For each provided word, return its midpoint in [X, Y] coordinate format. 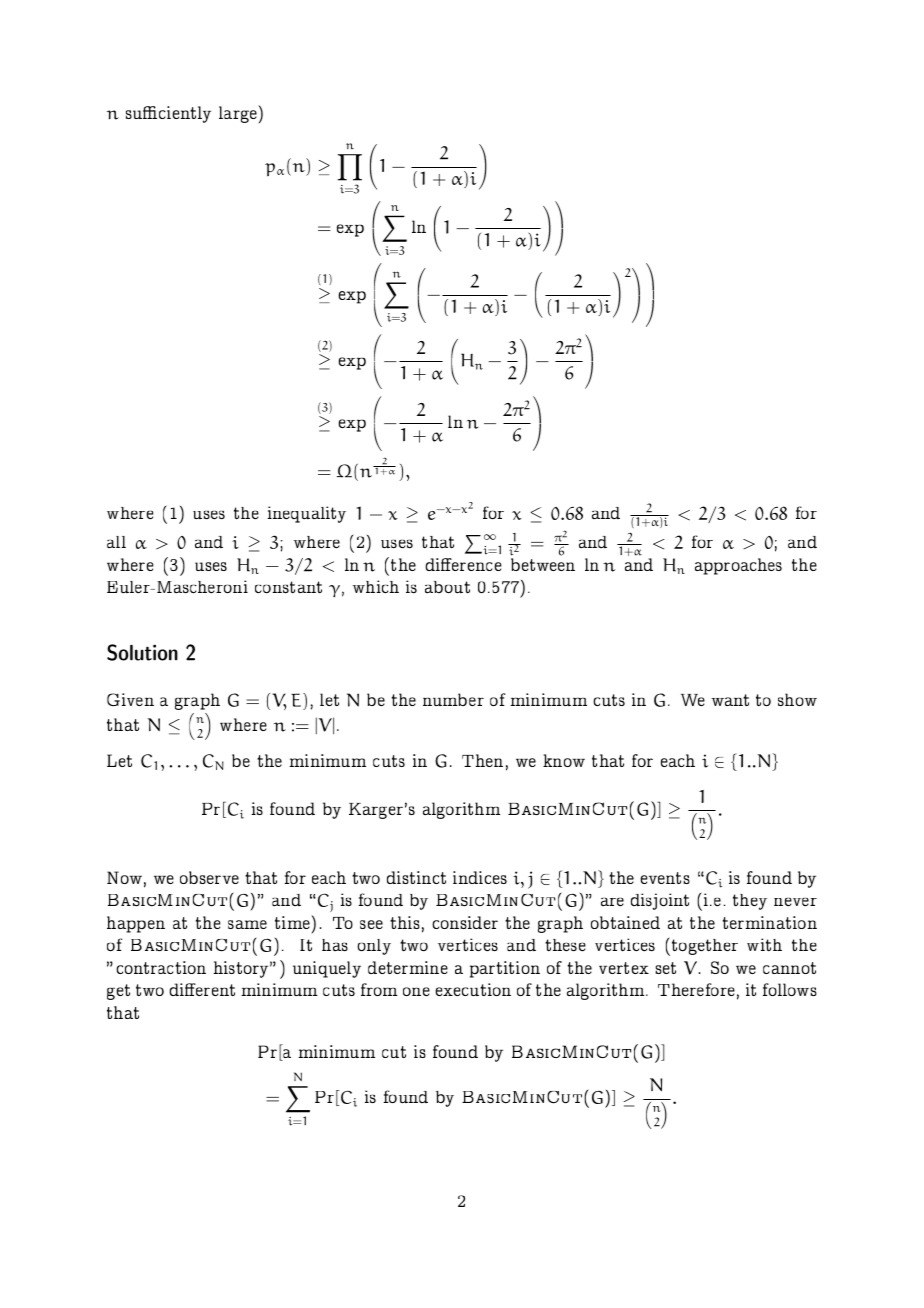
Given [130, 699]
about [447, 587]
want [730, 700]
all [116, 542]
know [564, 760]
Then [482, 760]
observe [209, 877]
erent [214, 989]
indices [480, 877]
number [453, 699]
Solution [142, 652]
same [247, 924]
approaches [738, 566]
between [543, 564]
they [750, 902]
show [797, 699]
